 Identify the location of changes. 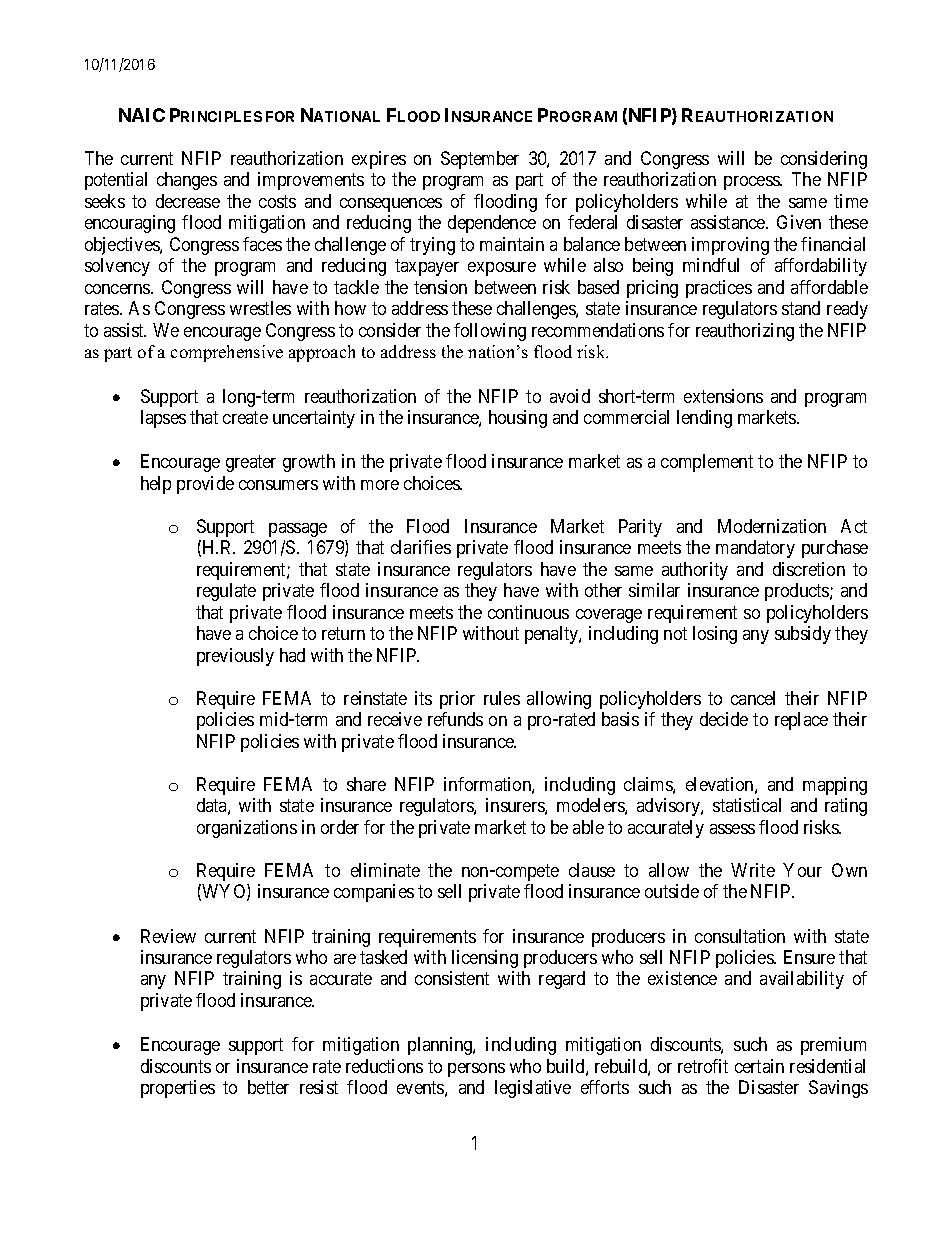
(187, 181).
